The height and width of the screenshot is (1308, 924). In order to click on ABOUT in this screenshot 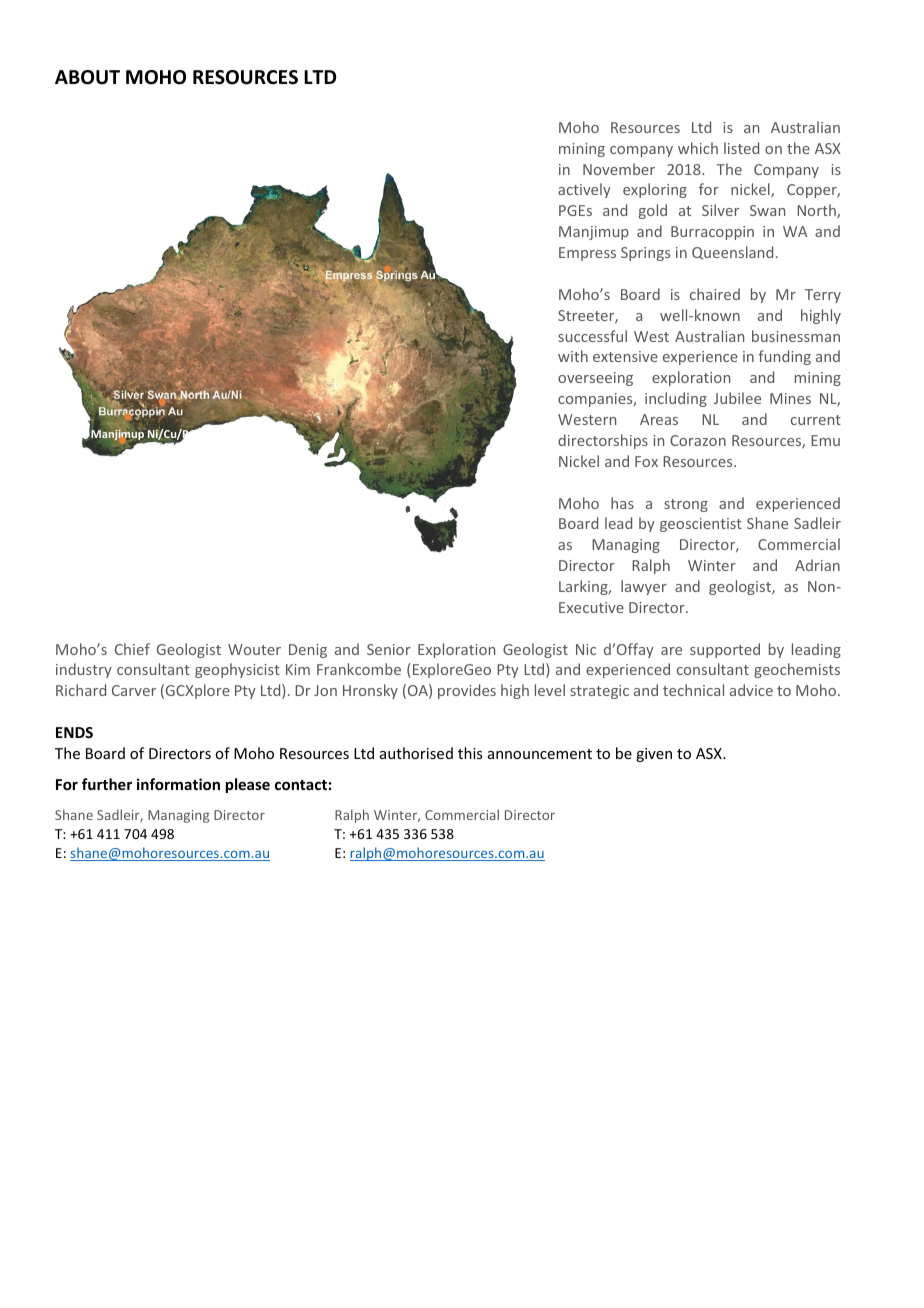, I will do `click(87, 77)`.
